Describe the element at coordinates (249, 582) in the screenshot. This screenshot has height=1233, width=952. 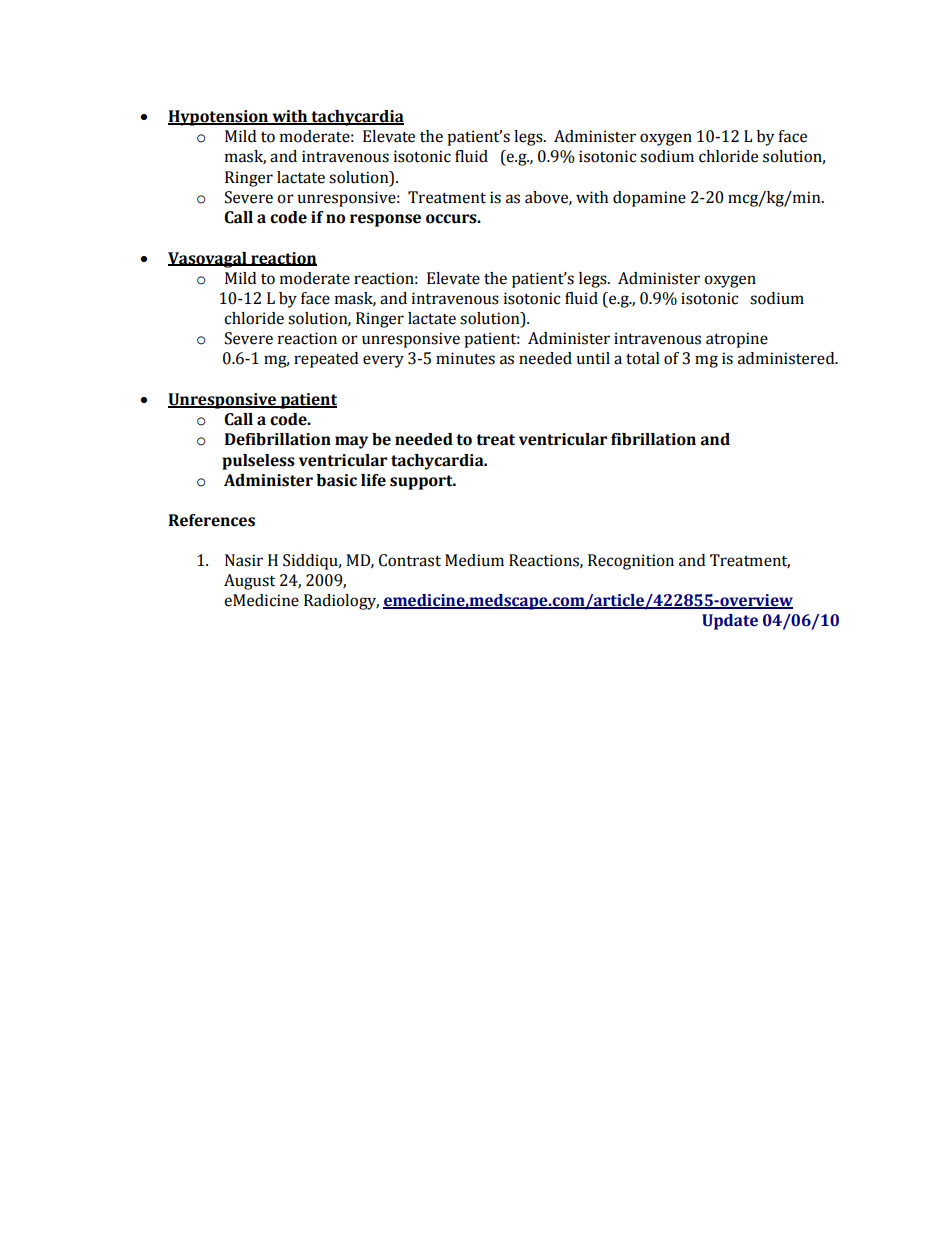
I see `August` at that location.
